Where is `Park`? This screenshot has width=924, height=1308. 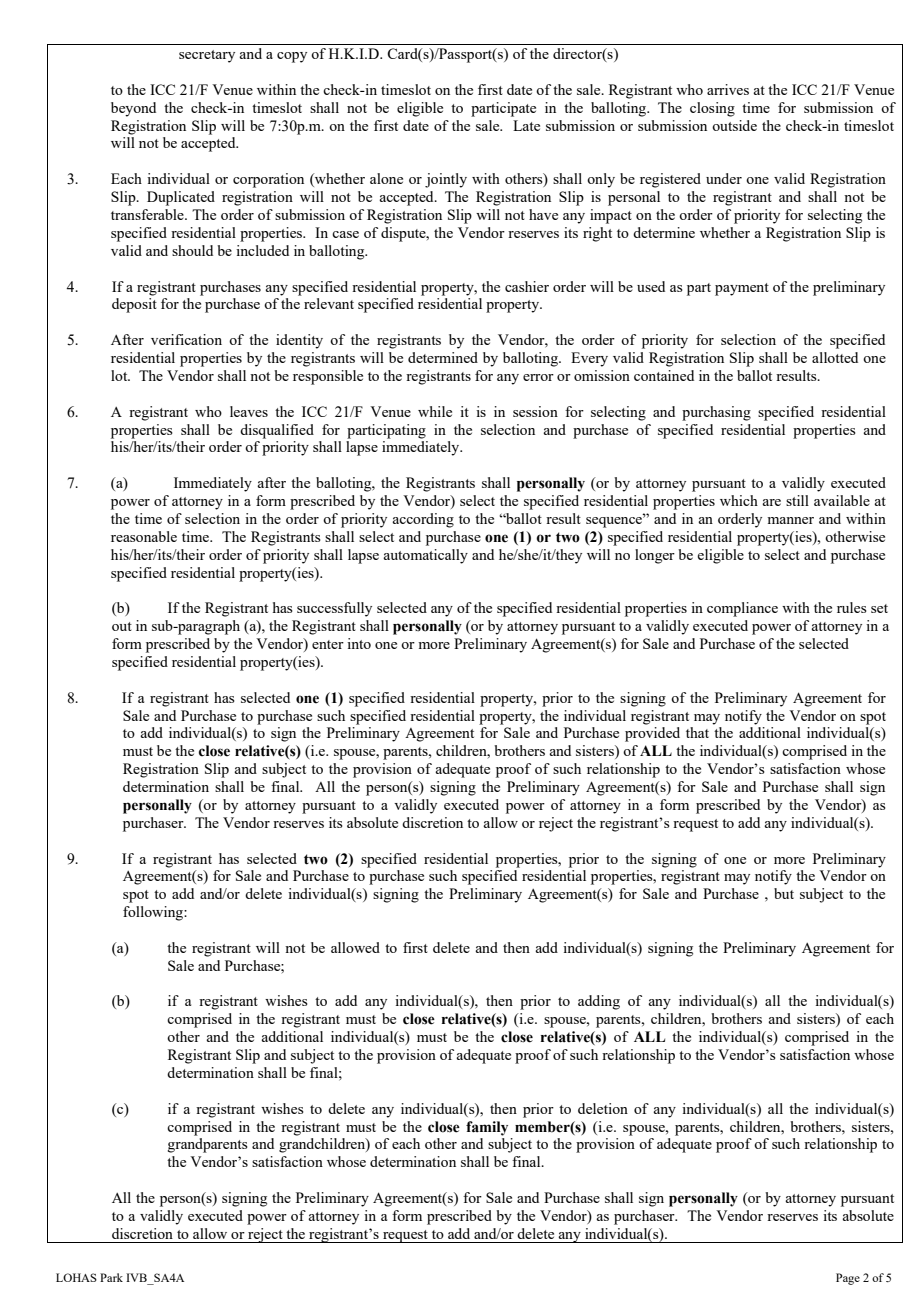 Park is located at coordinates (111, 1277).
